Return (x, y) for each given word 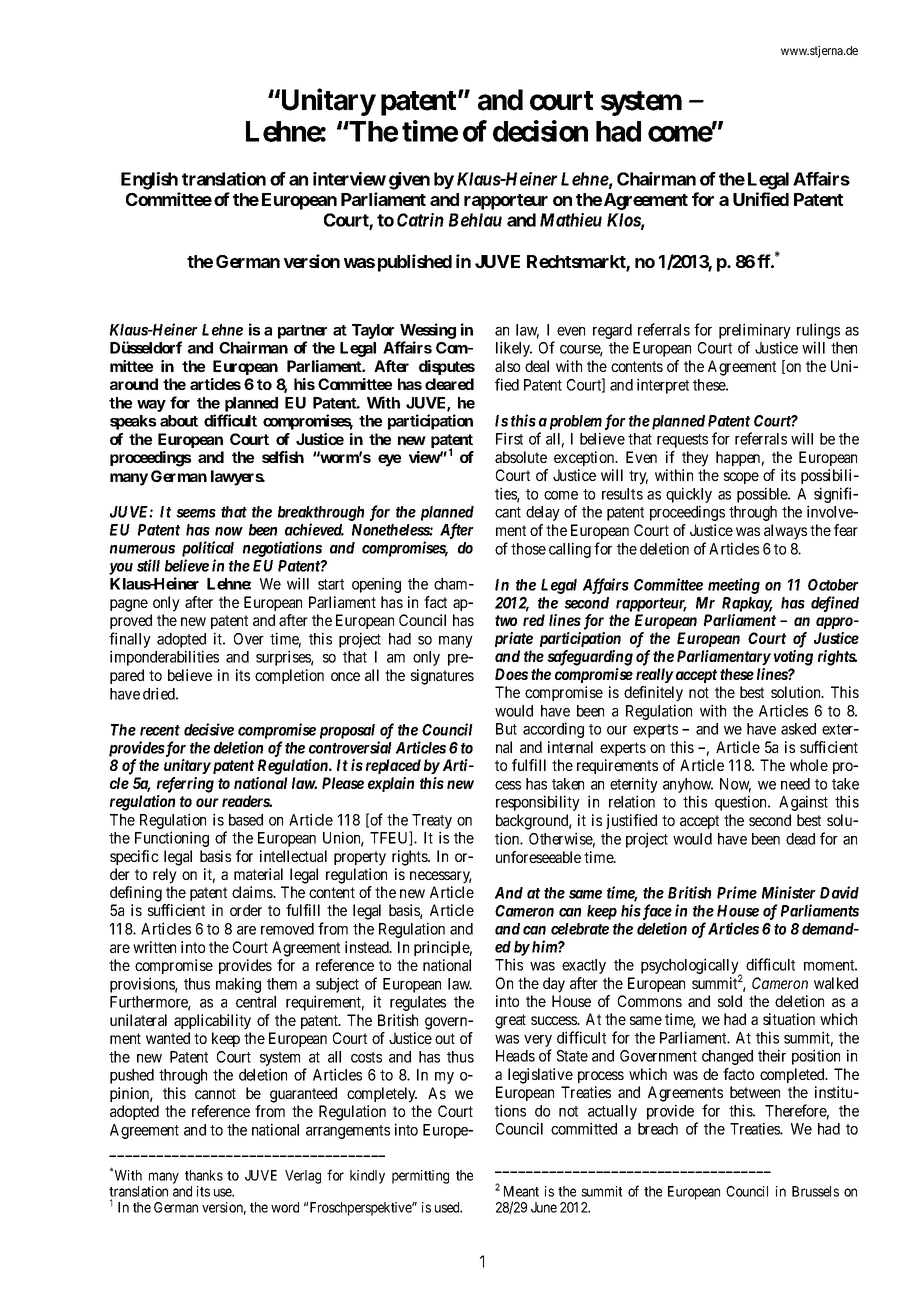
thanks (204, 1175)
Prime (737, 892)
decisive (209, 729)
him (545, 946)
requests (682, 441)
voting (793, 658)
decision (540, 131)
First (509, 438)
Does (511, 674)
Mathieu (571, 220)
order (246, 910)
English (149, 181)
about (179, 421)
